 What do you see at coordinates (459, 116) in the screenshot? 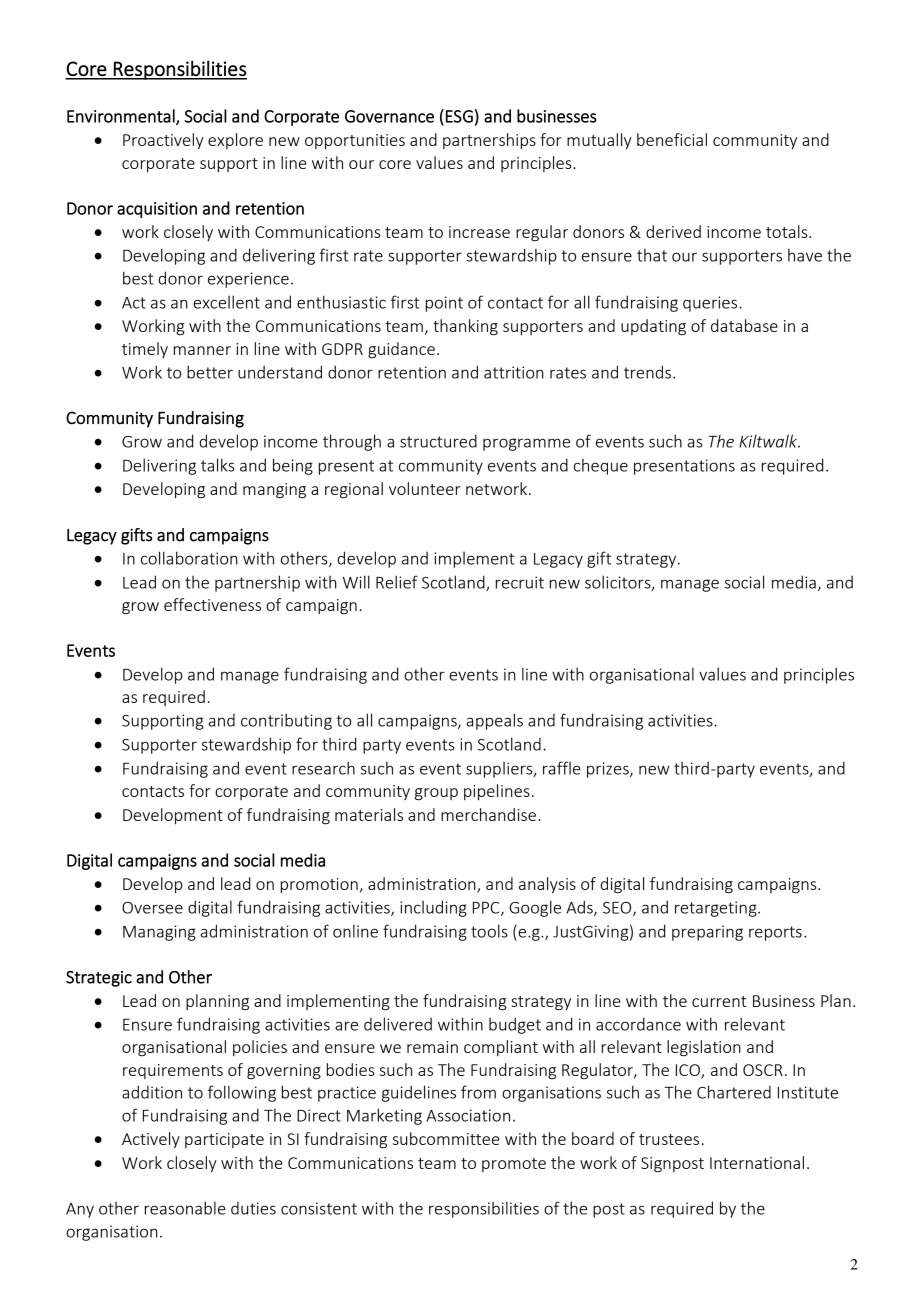
I see `ESG` at bounding box center [459, 116].
